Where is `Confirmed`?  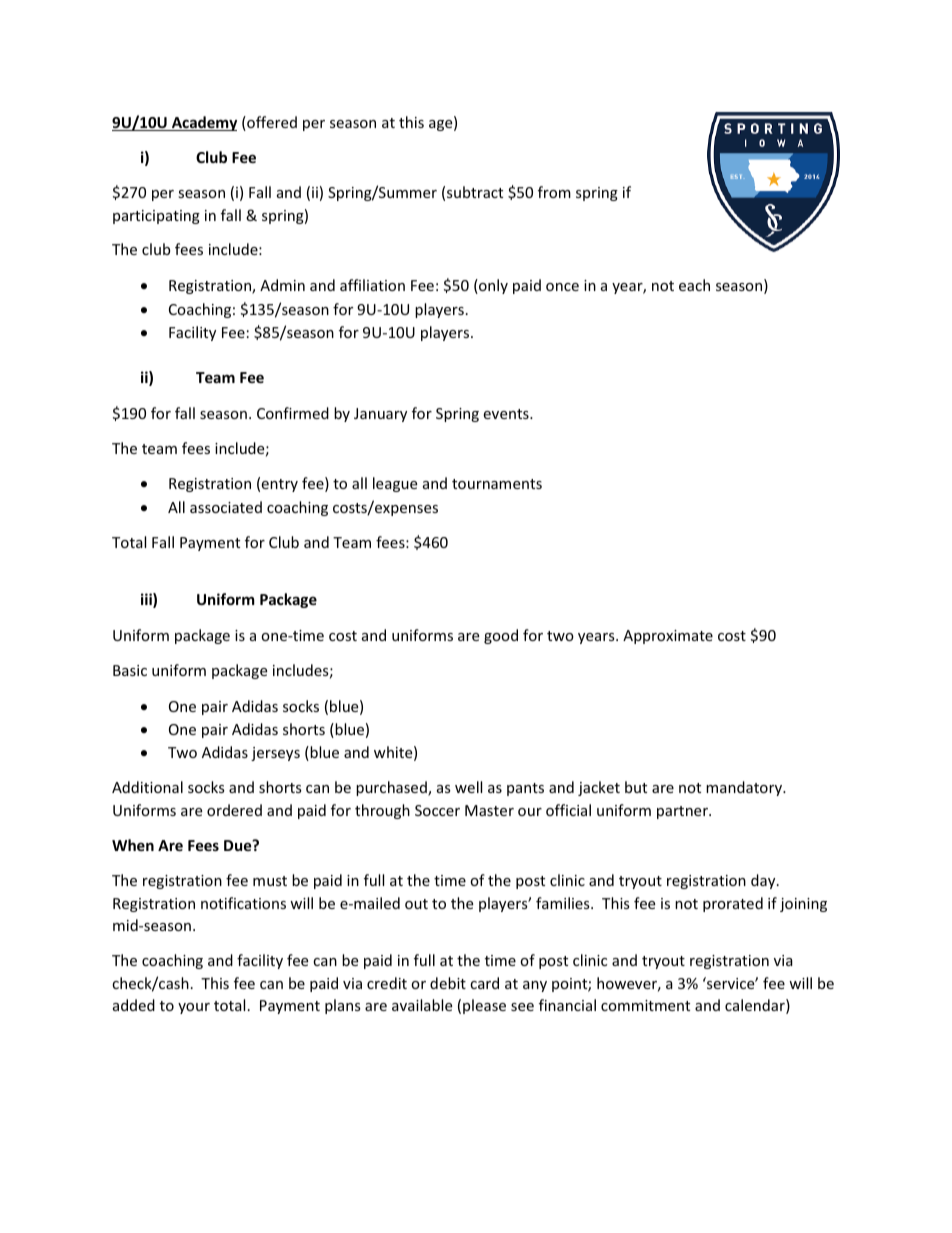 Confirmed is located at coordinates (293, 413).
